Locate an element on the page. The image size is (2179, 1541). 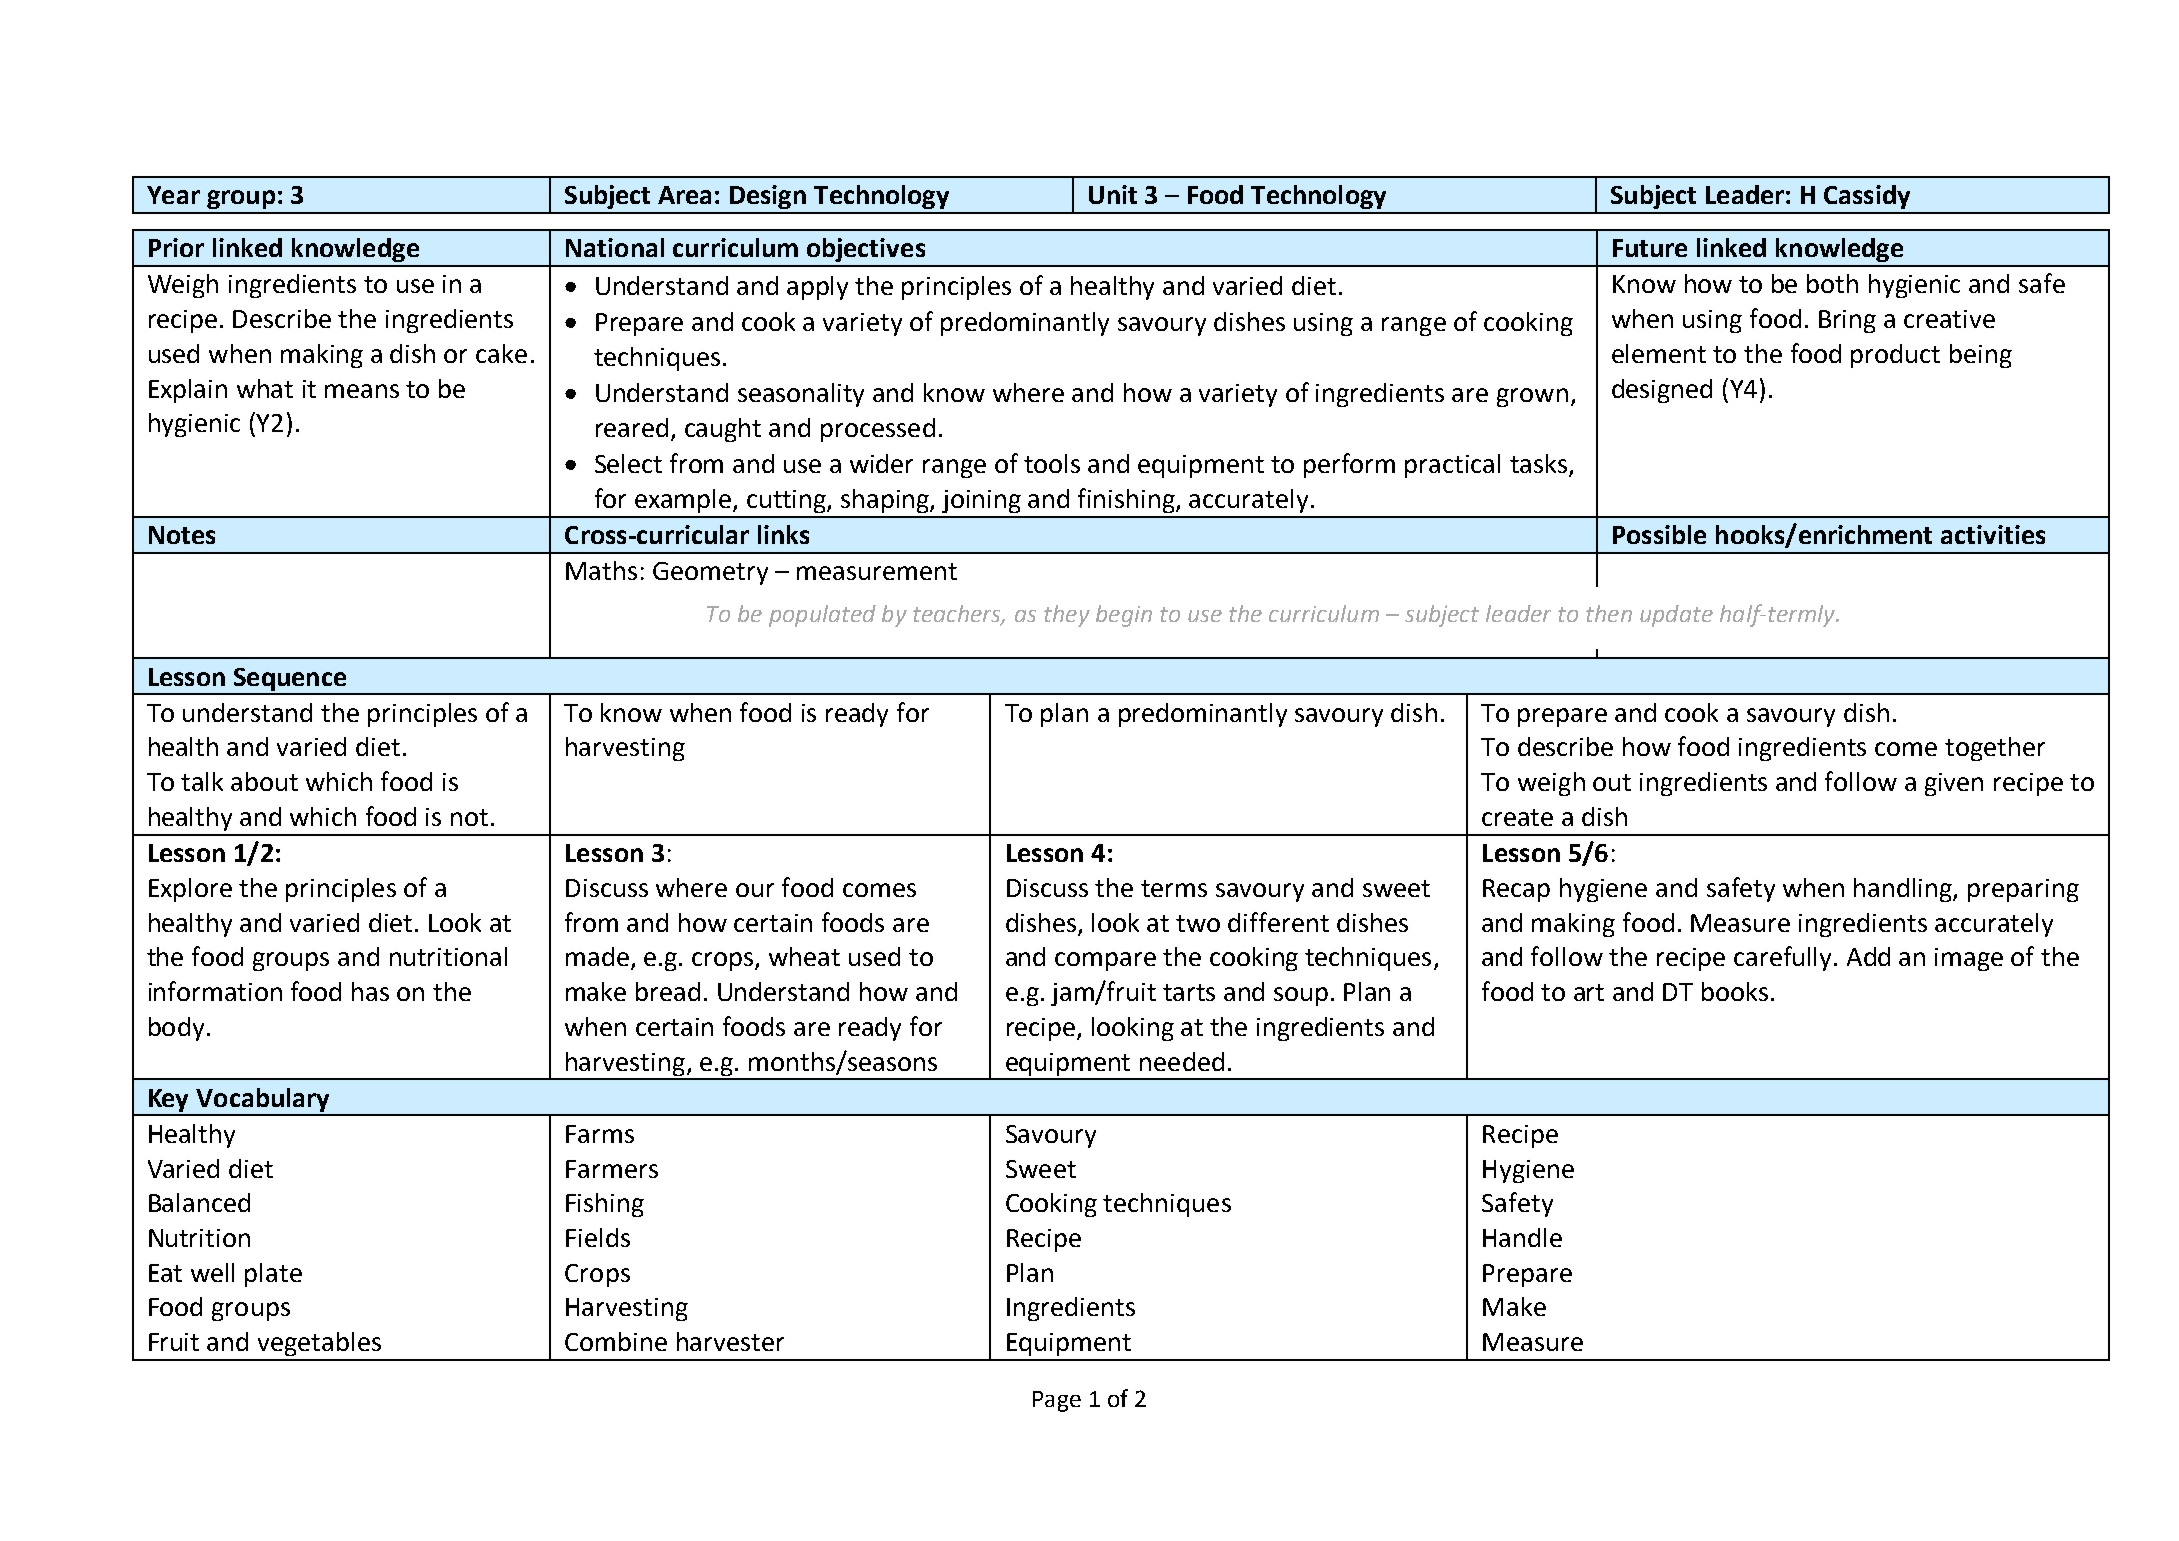
given is located at coordinates (1954, 784).
